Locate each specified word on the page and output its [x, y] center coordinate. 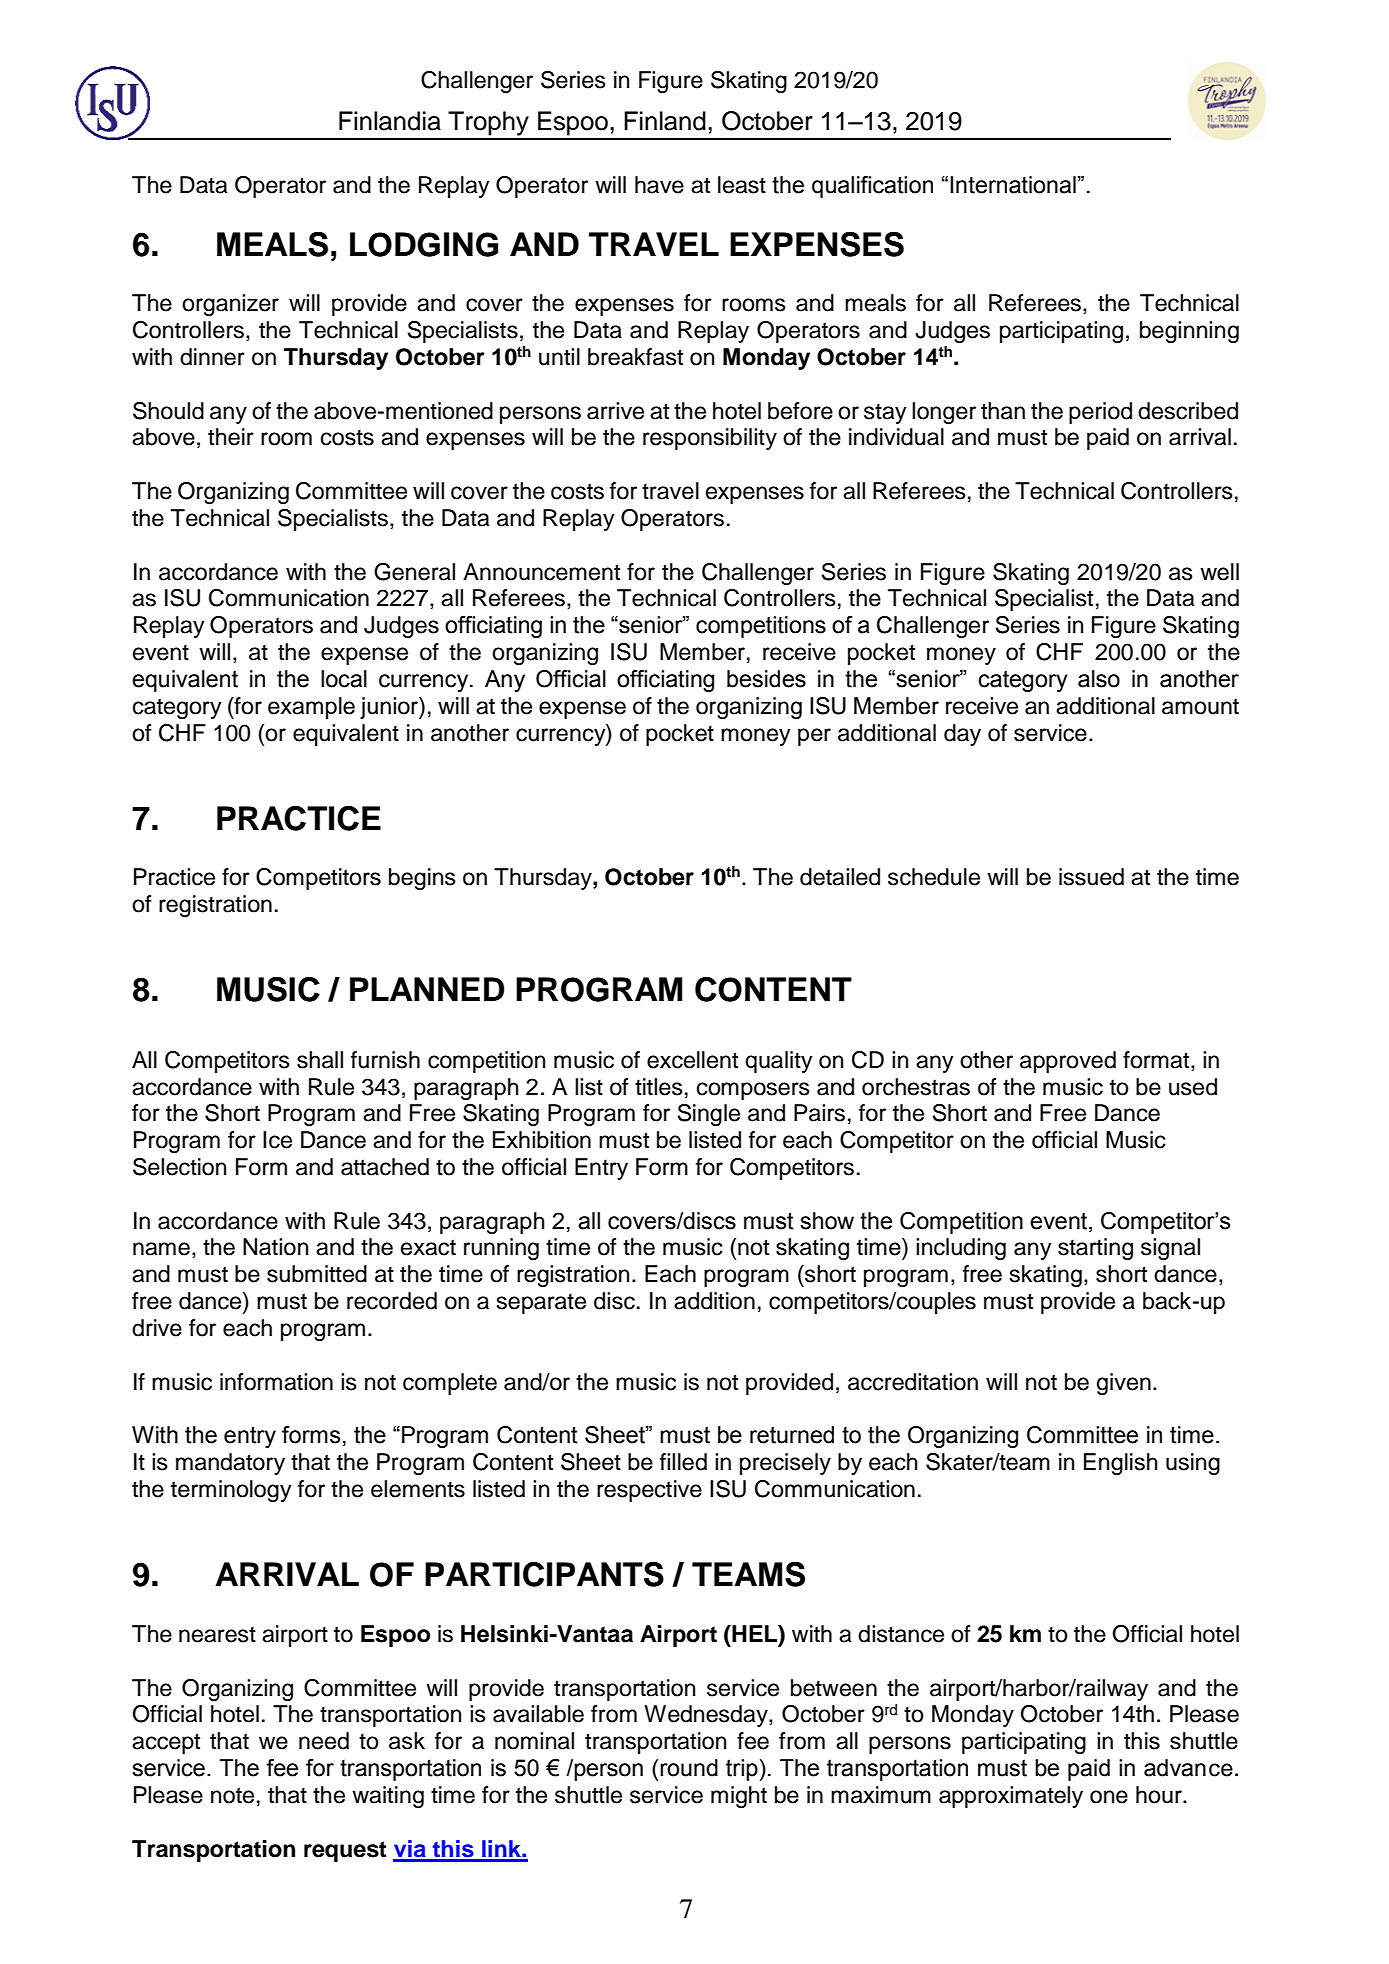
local [344, 679]
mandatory [230, 1464]
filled [683, 1462]
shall [320, 1060]
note [232, 1795]
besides [766, 679]
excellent [692, 1060]
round [689, 1768]
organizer [230, 305]
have [659, 185]
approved [1068, 1062]
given [1124, 1384]
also [1099, 679]
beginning [1189, 332]
